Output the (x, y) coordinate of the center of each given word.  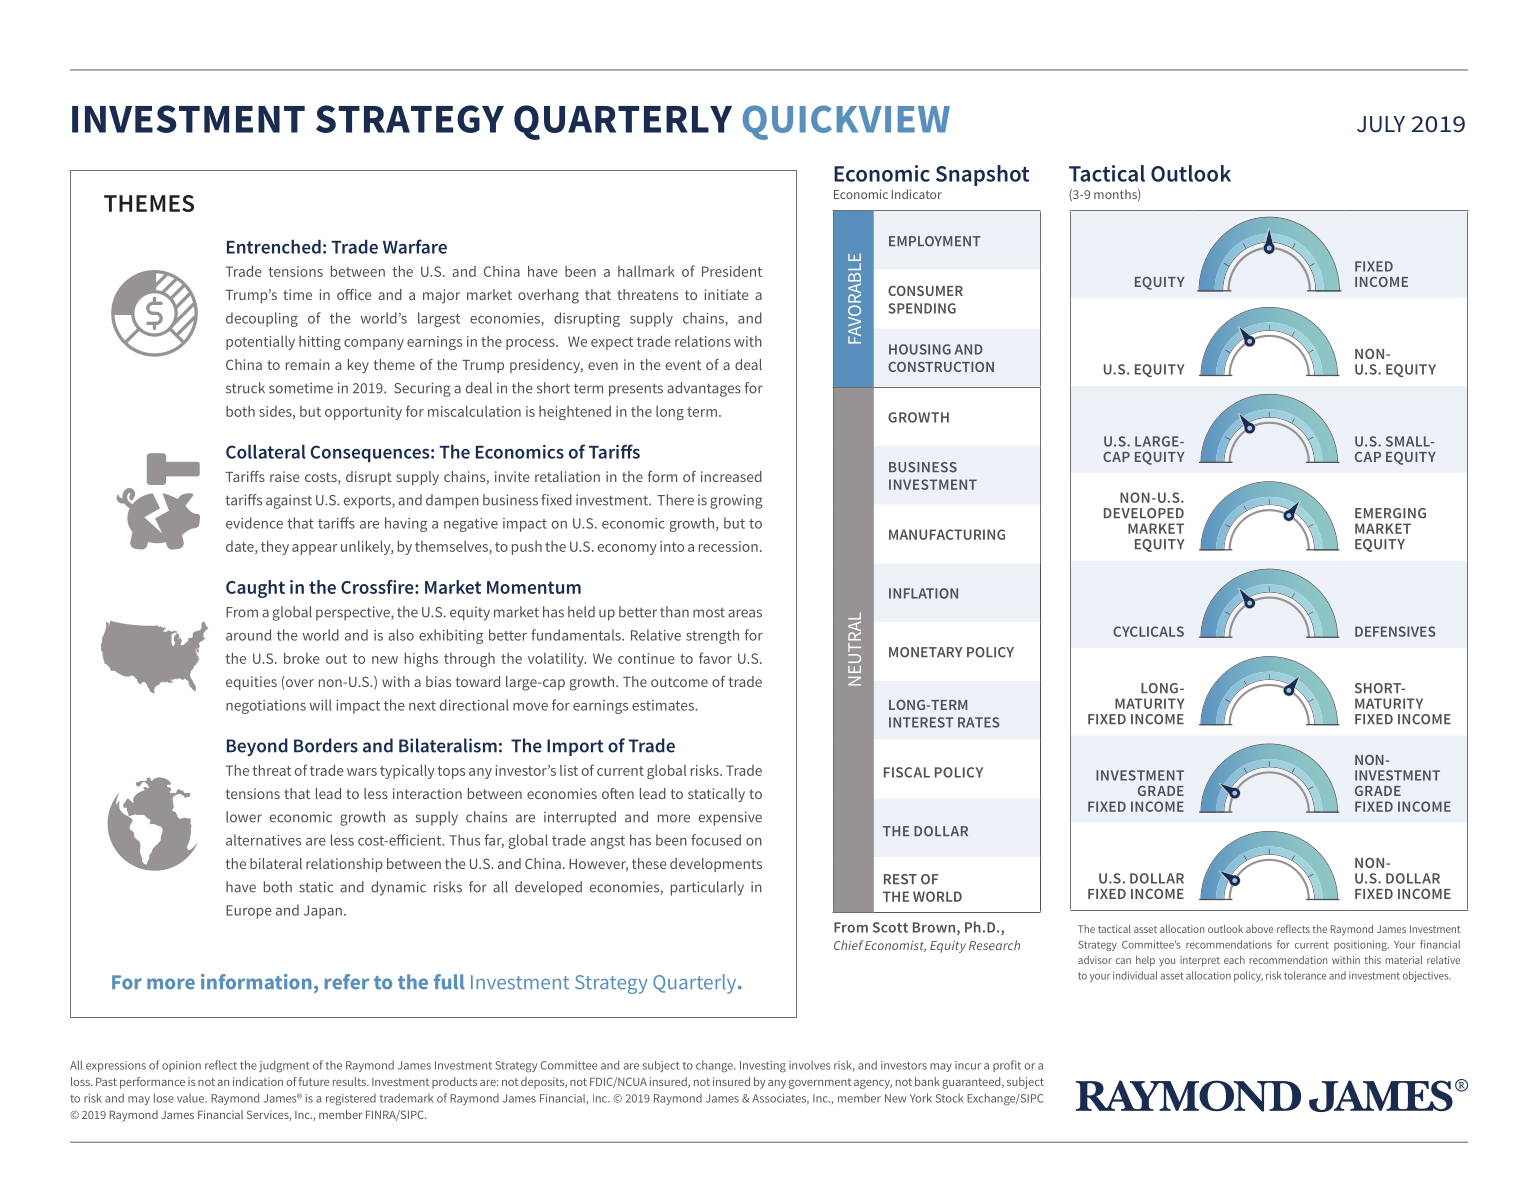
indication (258, 1081)
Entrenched (274, 247)
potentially (260, 343)
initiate (727, 294)
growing (736, 501)
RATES (979, 722)
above (1260, 929)
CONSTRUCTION (941, 366)
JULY (1381, 124)
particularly (707, 888)
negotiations (266, 707)
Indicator (916, 194)
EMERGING (1390, 513)
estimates (664, 705)
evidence (254, 523)
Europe (249, 912)
